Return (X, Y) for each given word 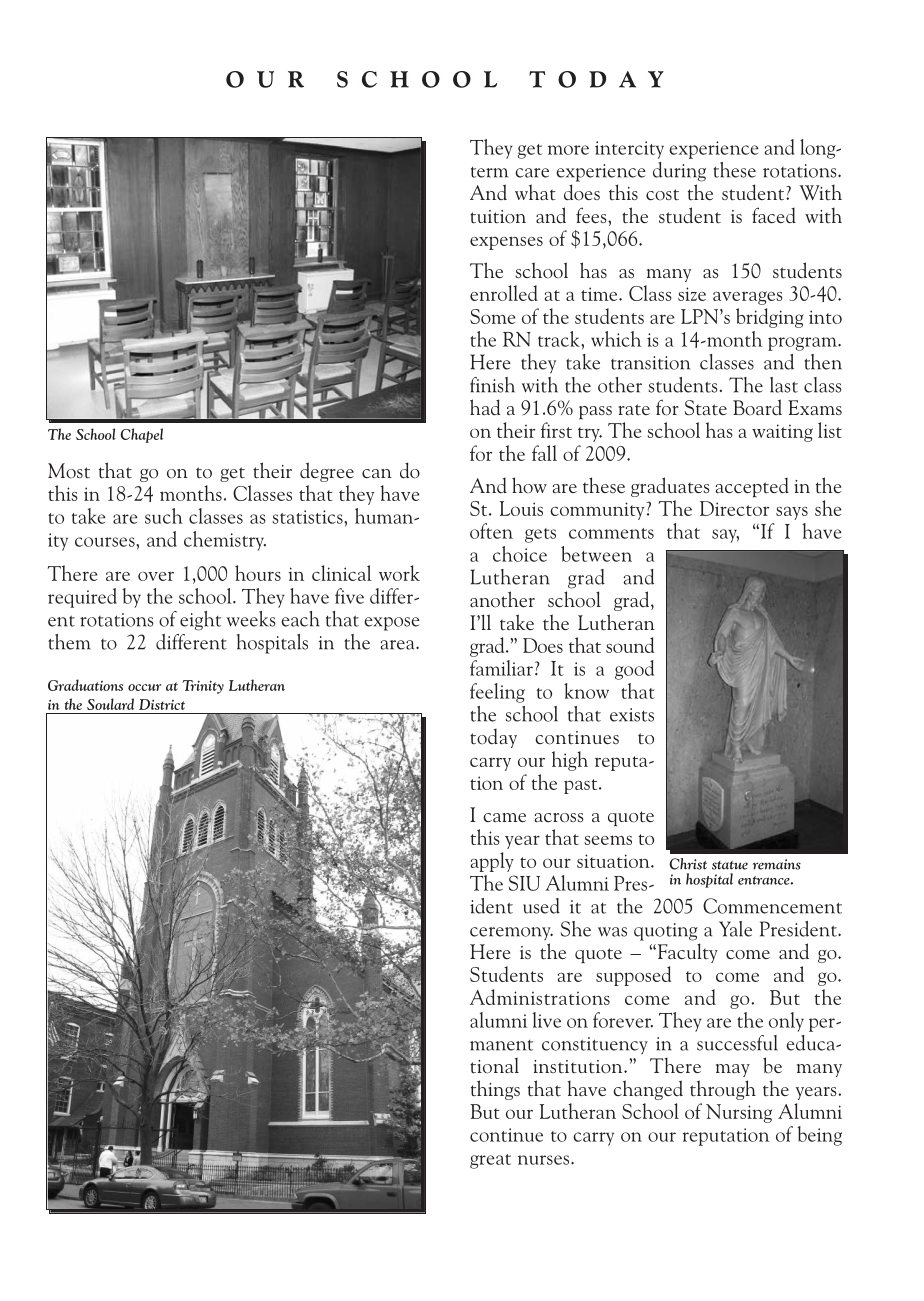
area (399, 645)
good (634, 670)
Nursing (739, 1113)
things (495, 1090)
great (490, 1161)
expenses (506, 243)
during (679, 172)
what (535, 192)
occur (144, 687)
